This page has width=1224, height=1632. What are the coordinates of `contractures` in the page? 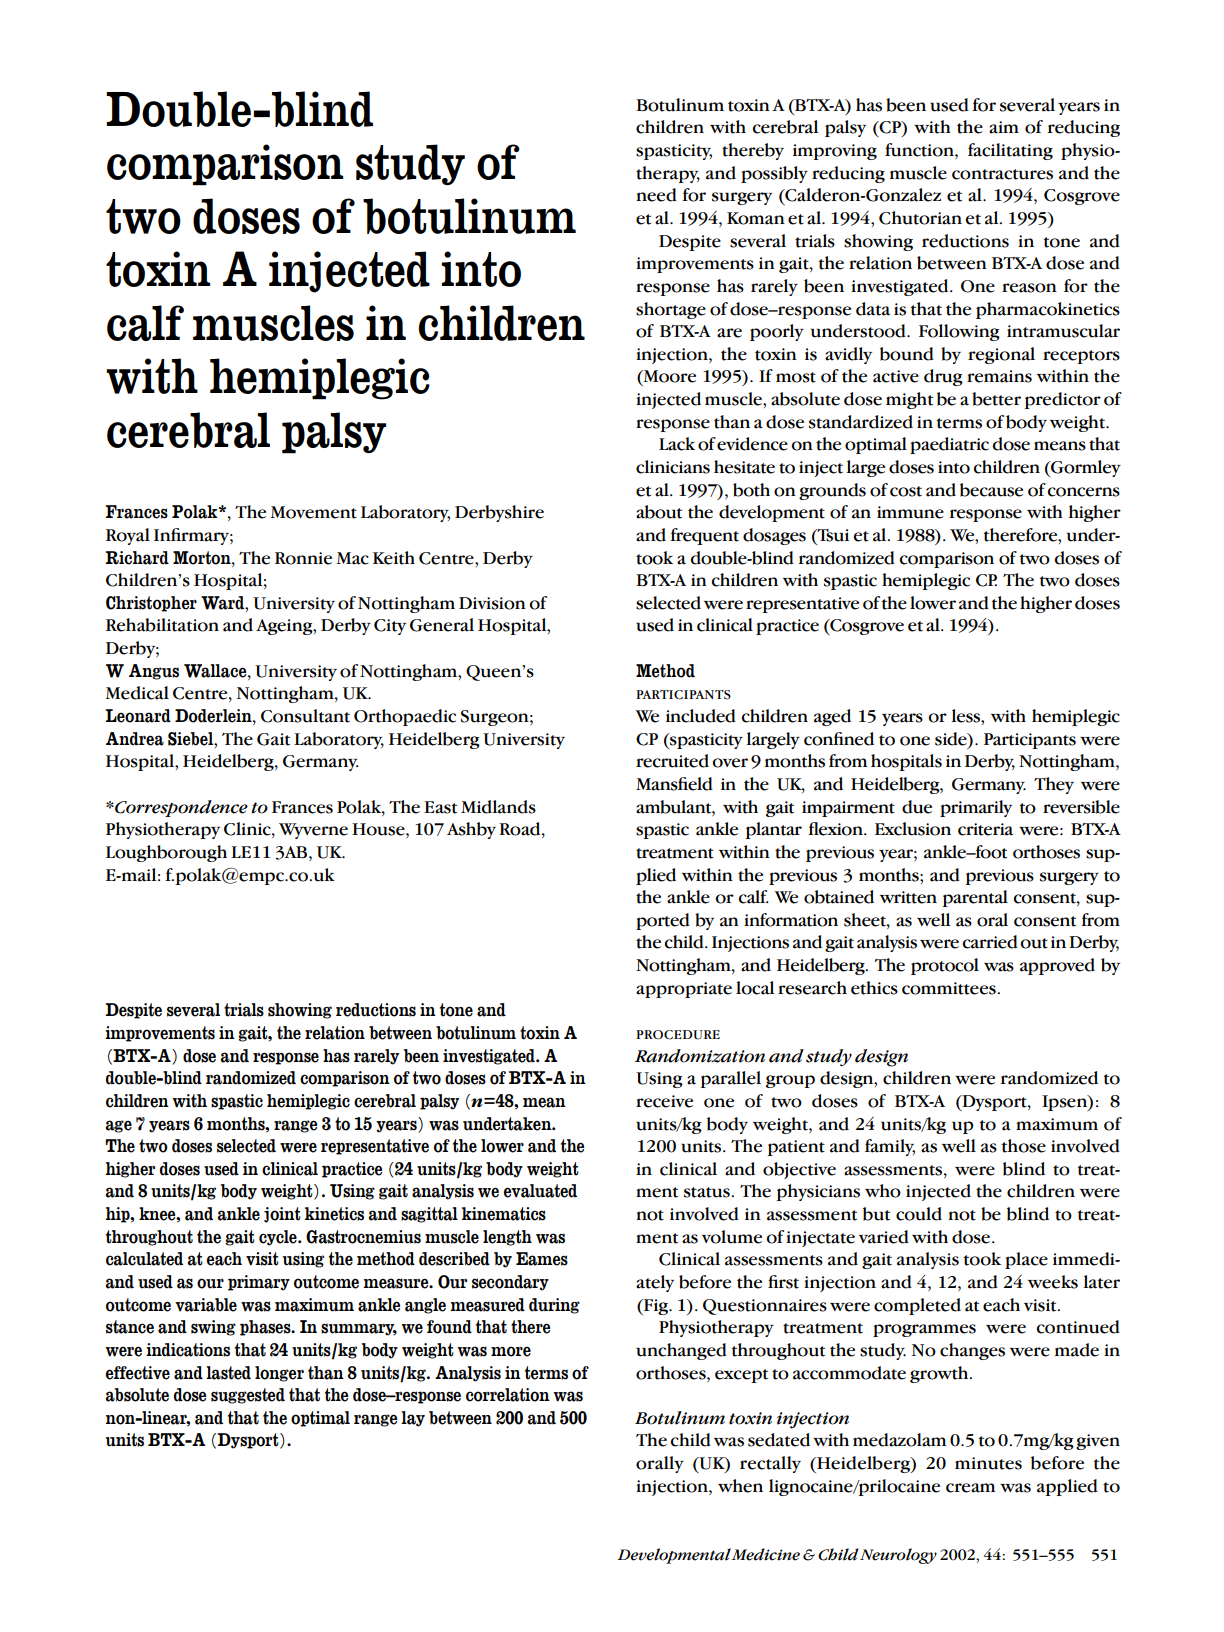 It's located at (1002, 174).
